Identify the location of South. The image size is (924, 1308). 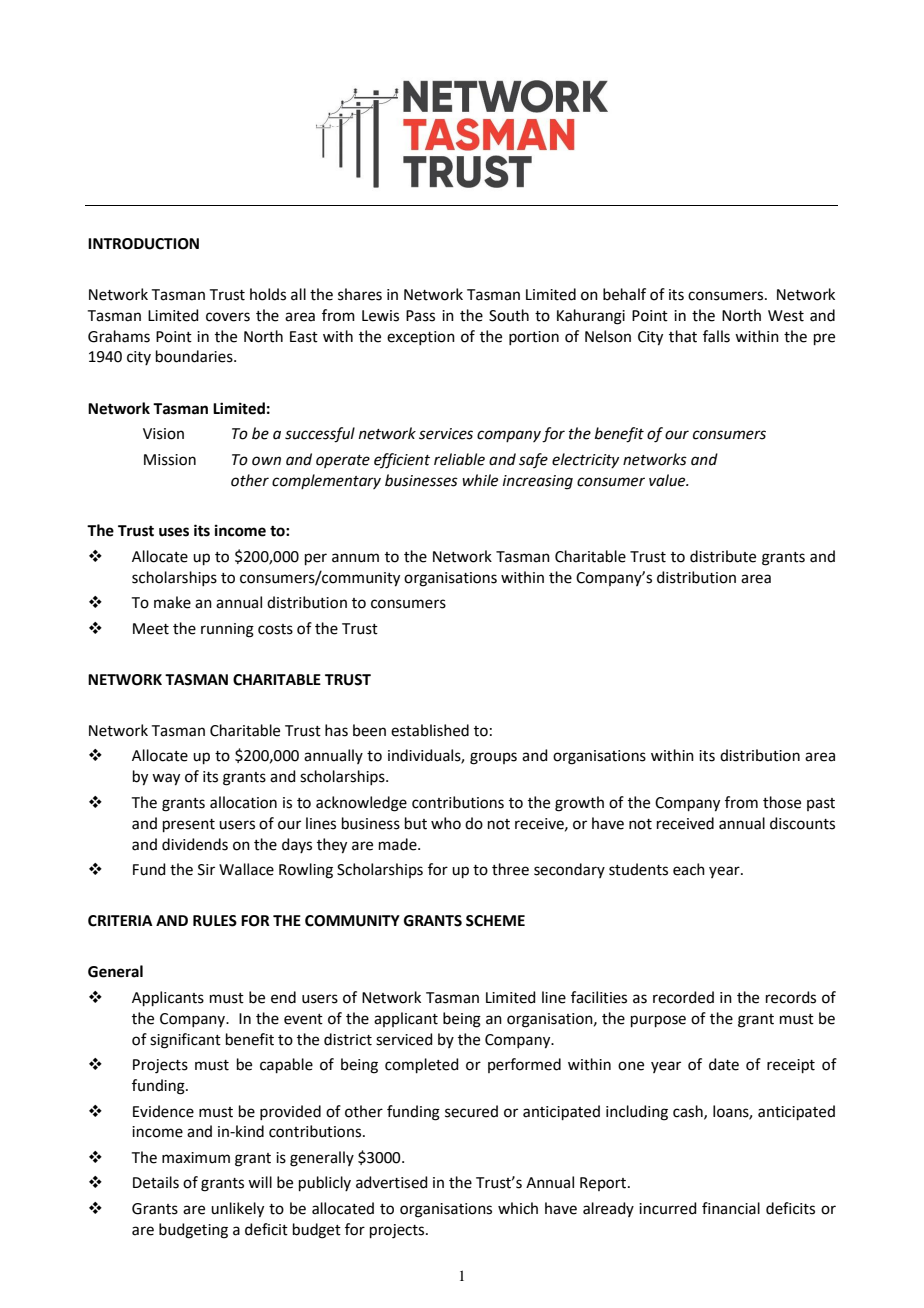
(509, 315).
